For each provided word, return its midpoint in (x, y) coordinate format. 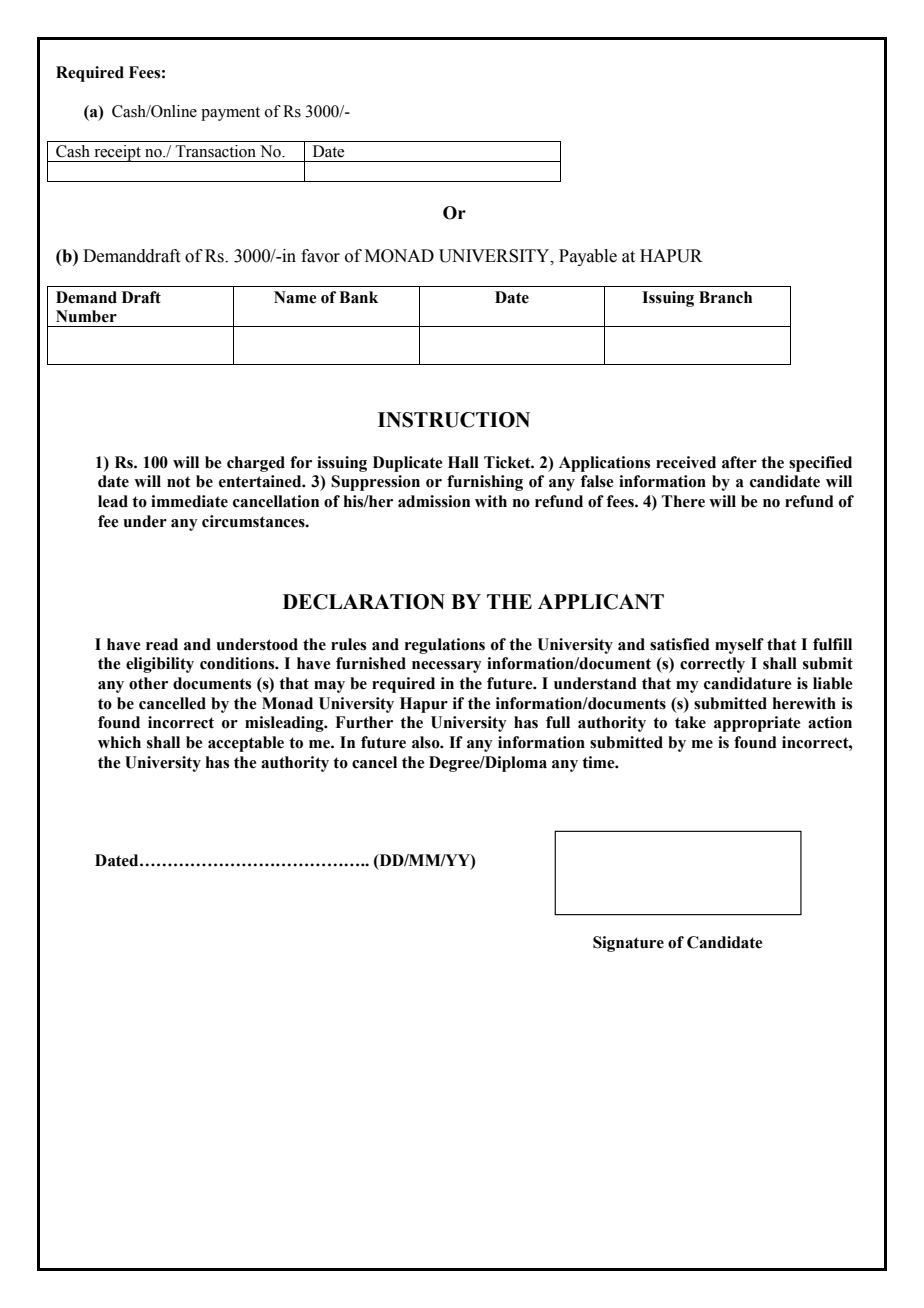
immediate (189, 501)
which (119, 742)
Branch (725, 297)
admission (434, 501)
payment (230, 114)
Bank (358, 297)
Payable (588, 257)
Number (86, 316)
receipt (117, 153)
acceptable (246, 744)
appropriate (757, 724)
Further (364, 722)
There (683, 501)
